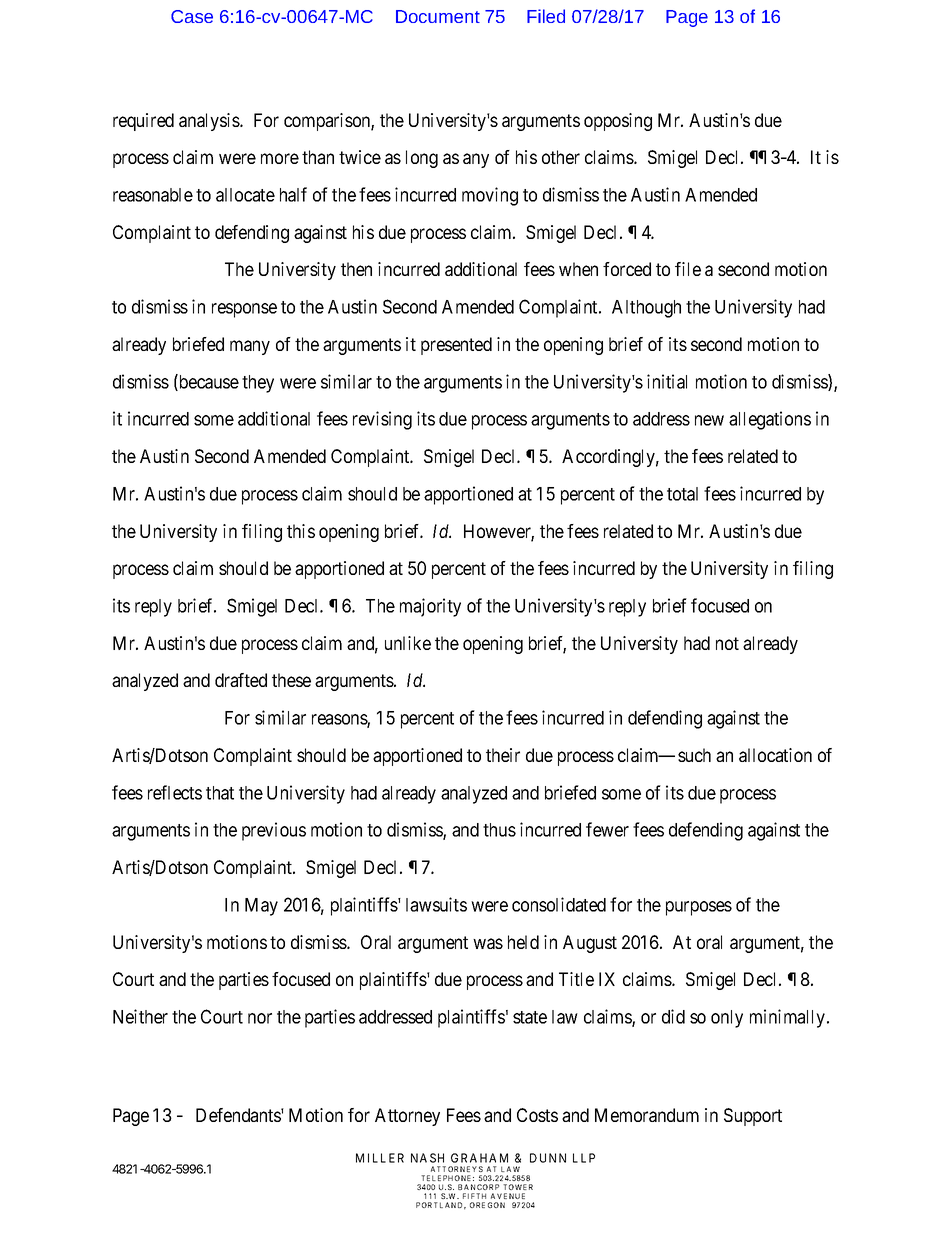 This screenshot has width=952, height=1233. What do you see at coordinates (618, 122) in the screenshot?
I see `opposing` at bounding box center [618, 122].
